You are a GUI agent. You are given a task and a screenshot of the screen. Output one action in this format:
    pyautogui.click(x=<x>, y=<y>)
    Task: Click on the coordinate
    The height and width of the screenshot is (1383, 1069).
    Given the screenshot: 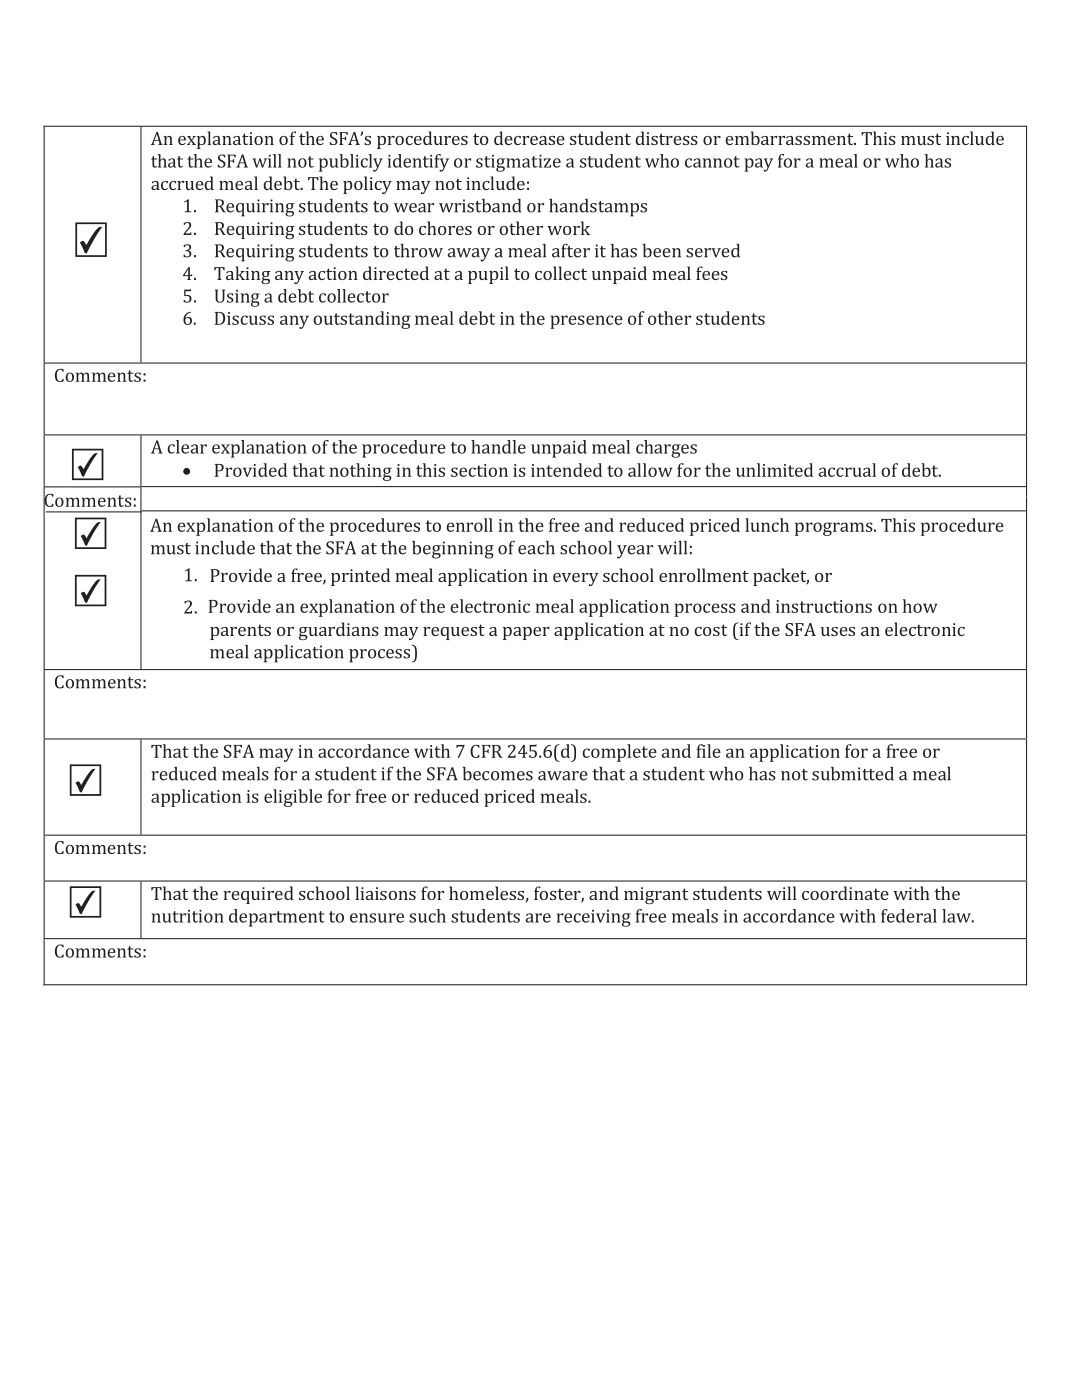 What is the action you would take?
    pyautogui.click(x=845, y=893)
